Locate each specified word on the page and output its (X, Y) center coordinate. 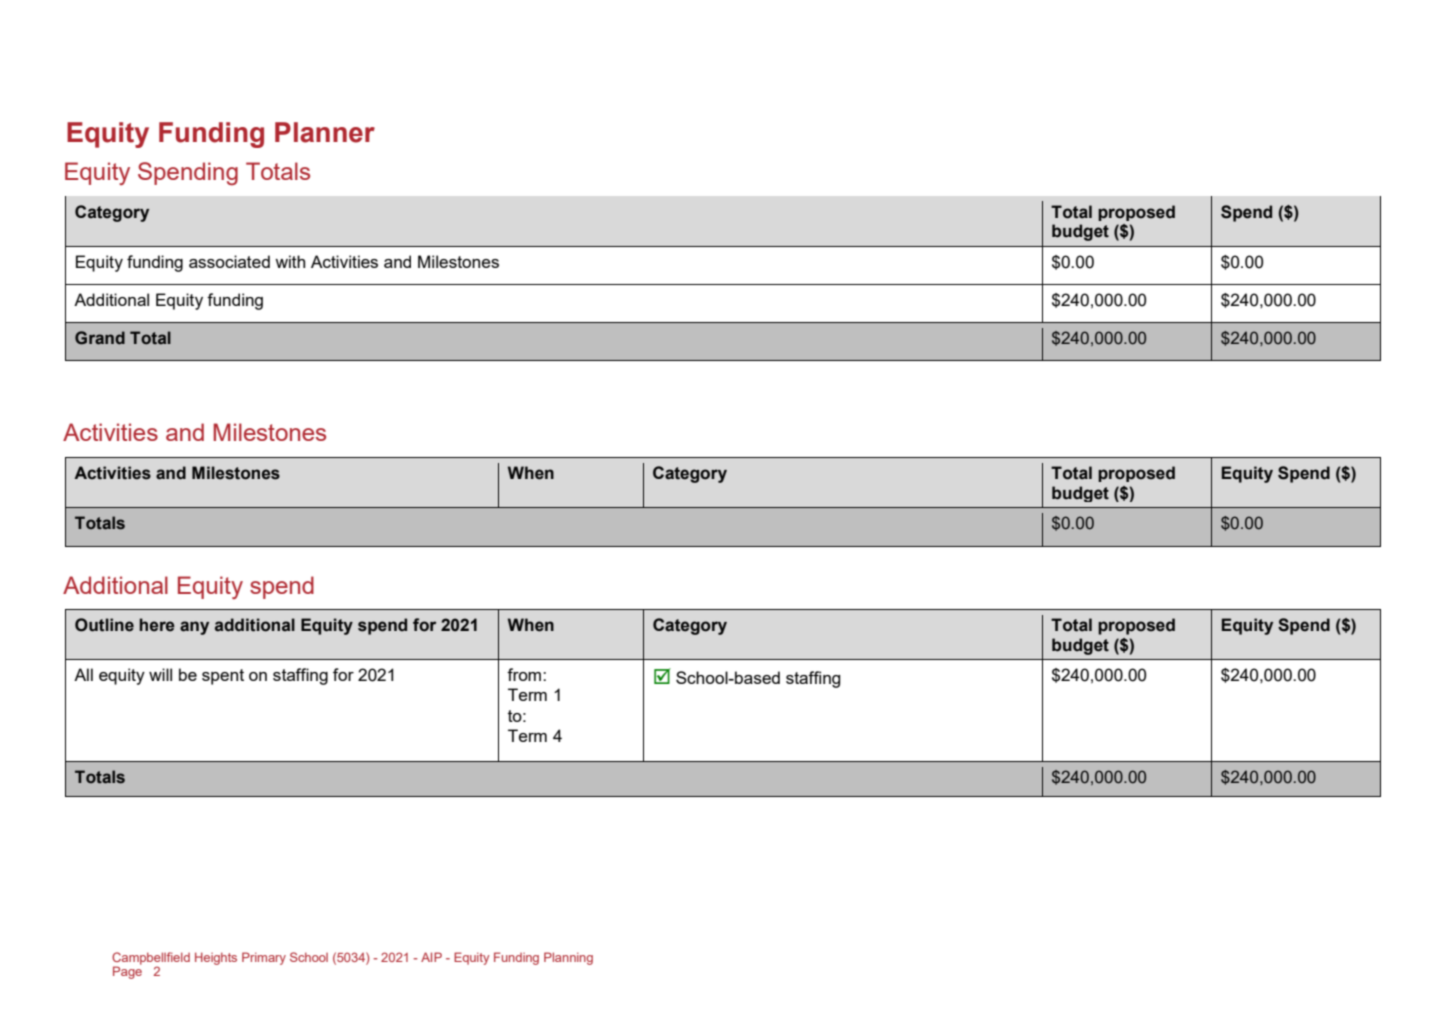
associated (229, 261)
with (290, 261)
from (525, 674)
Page (127, 972)
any (194, 628)
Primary (264, 958)
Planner (325, 132)
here (157, 625)
